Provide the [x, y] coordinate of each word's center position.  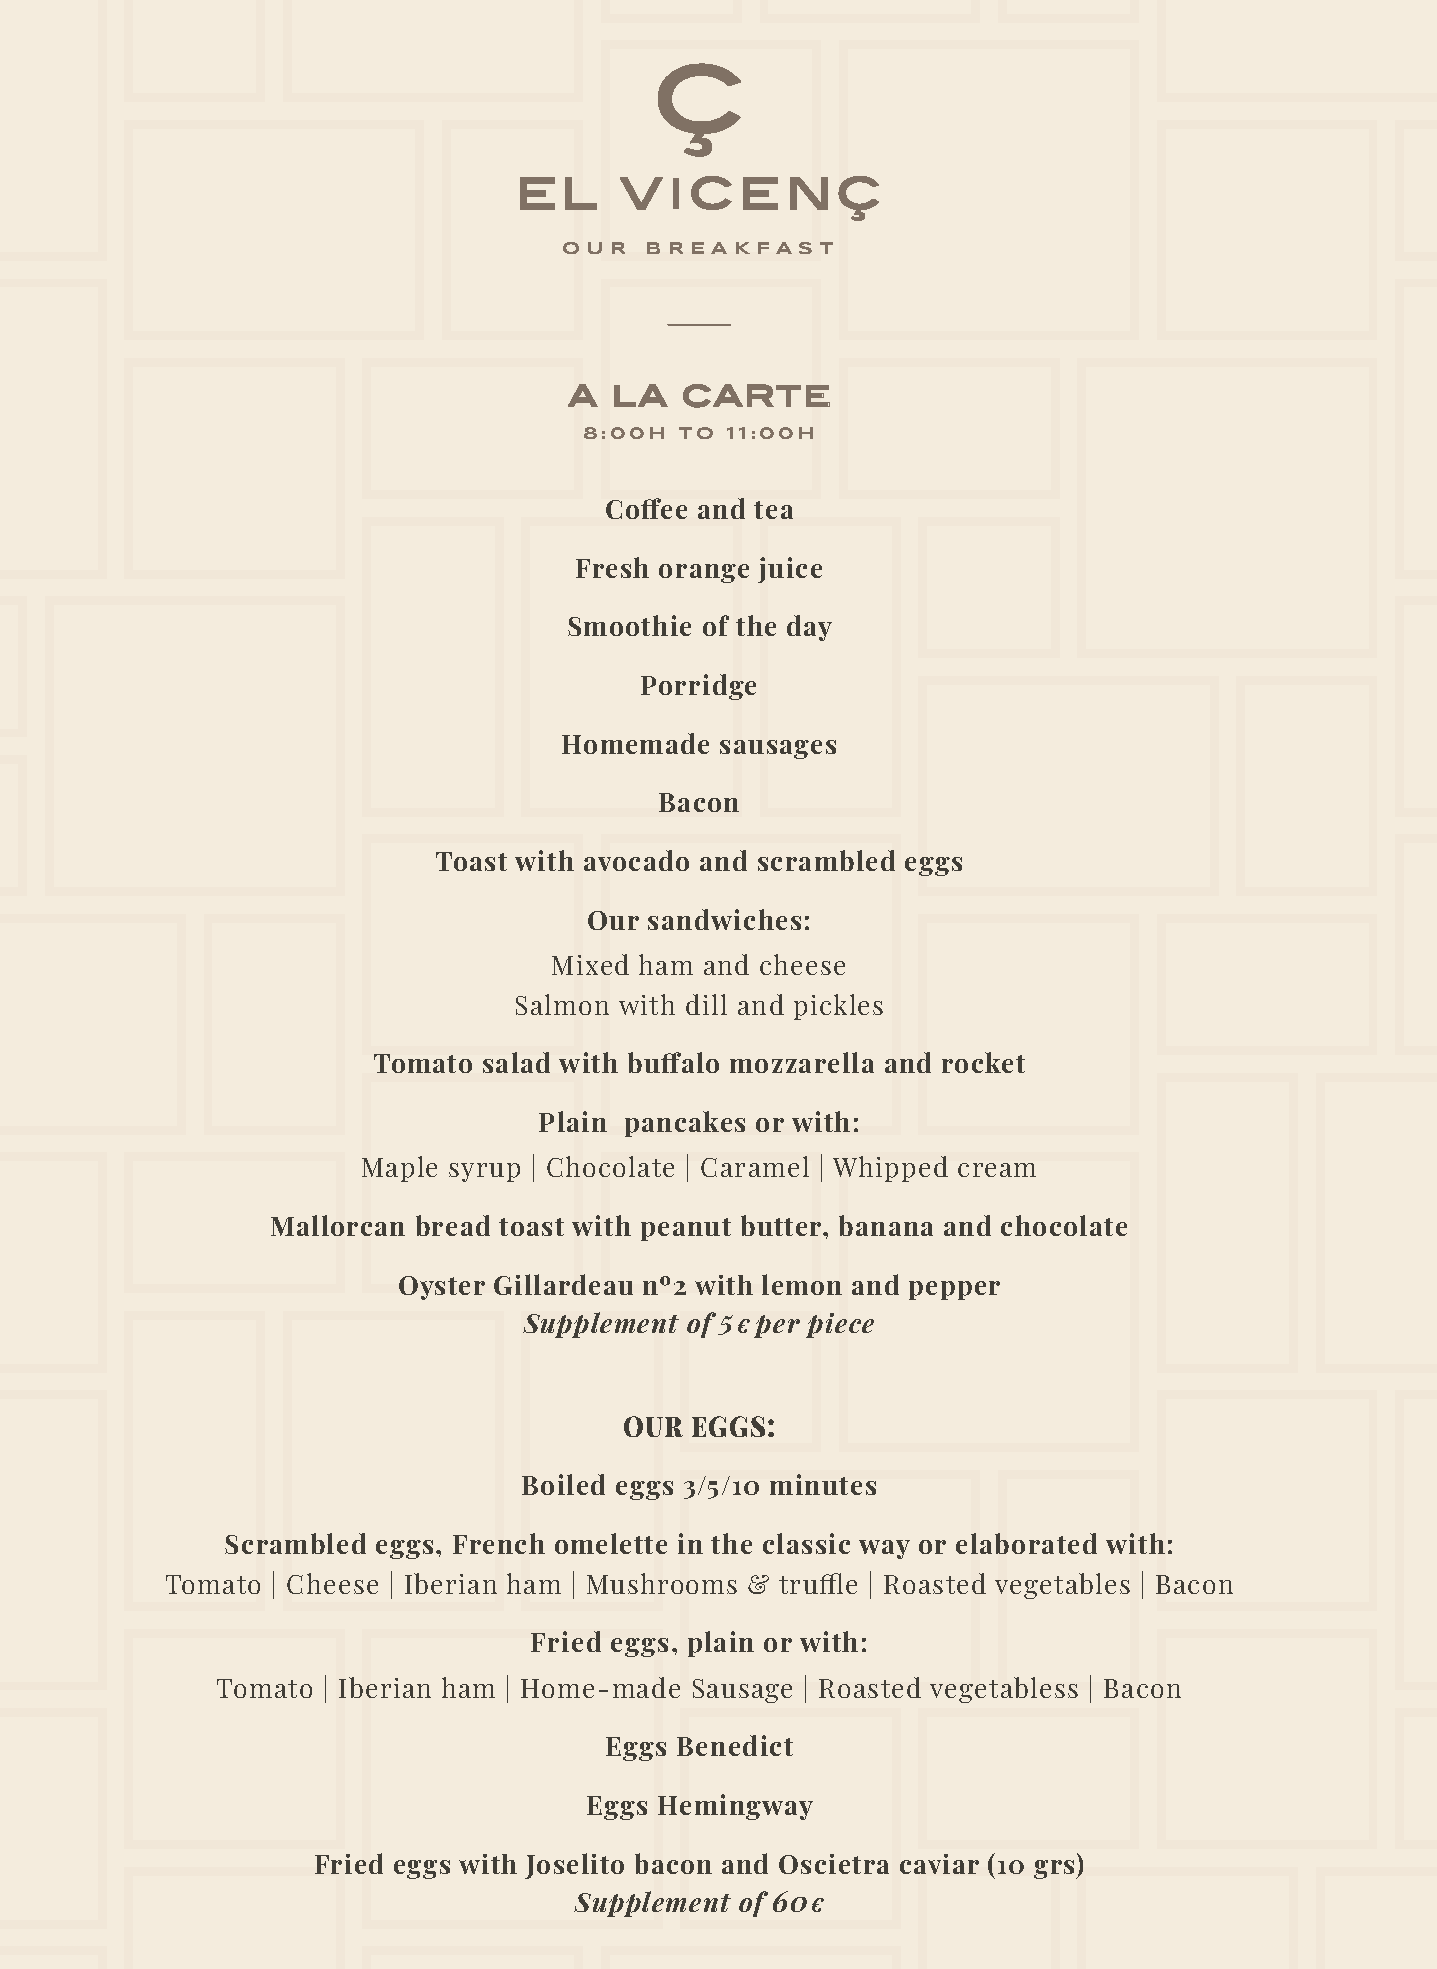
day [809, 628]
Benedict [735, 1745]
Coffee [646, 508]
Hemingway [735, 1807]
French [499, 1543]
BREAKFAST [740, 248]
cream [997, 1170]
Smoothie [629, 625]
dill [706, 1004]
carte [756, 396]
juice [790, 570]
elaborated [1026, 1543]
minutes [823, 1484]
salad [516, 1062]
